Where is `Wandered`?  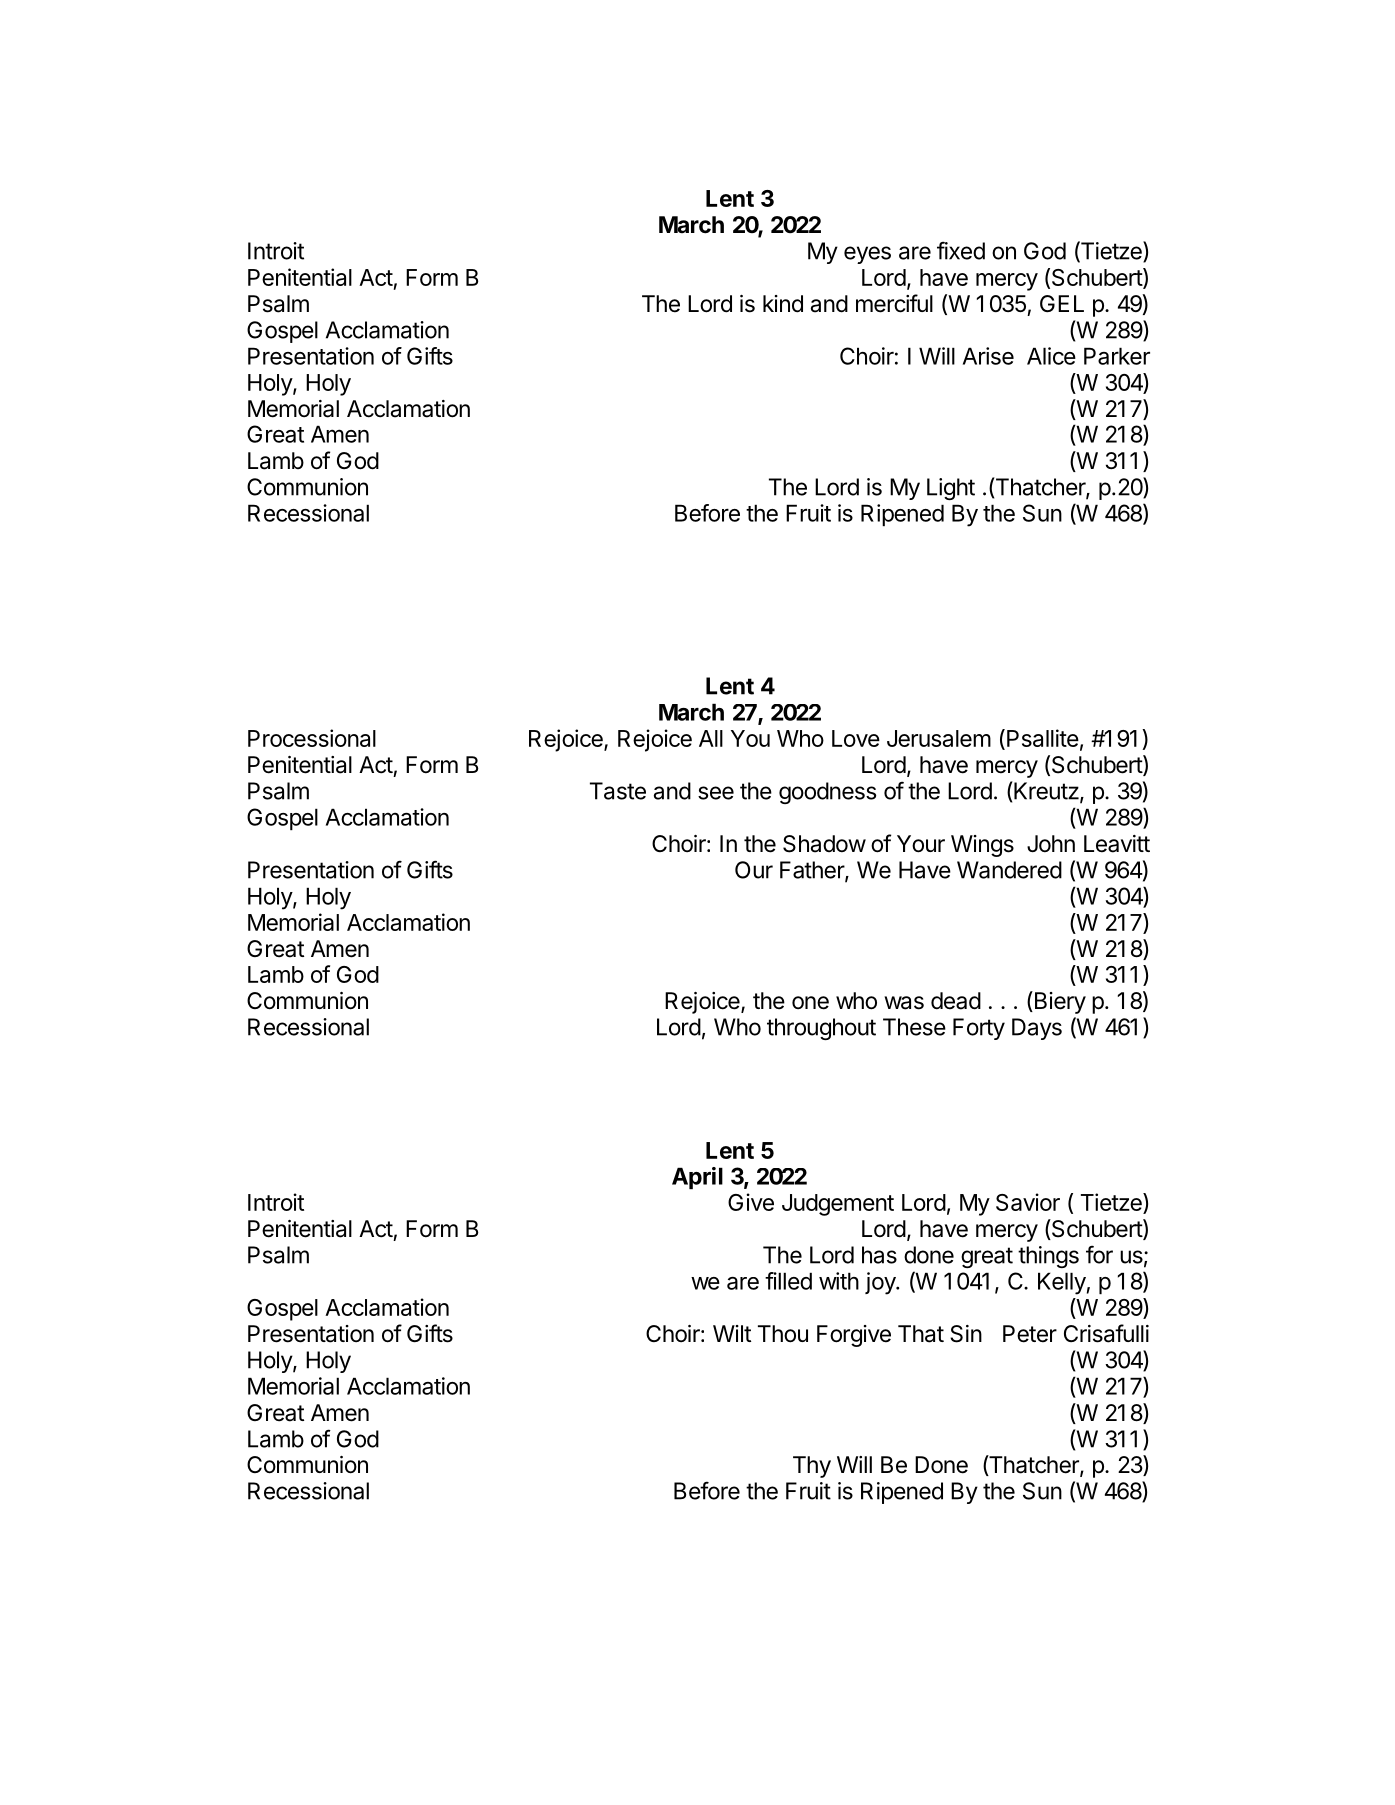 Wandered is located at coordinates (1009, 870).
